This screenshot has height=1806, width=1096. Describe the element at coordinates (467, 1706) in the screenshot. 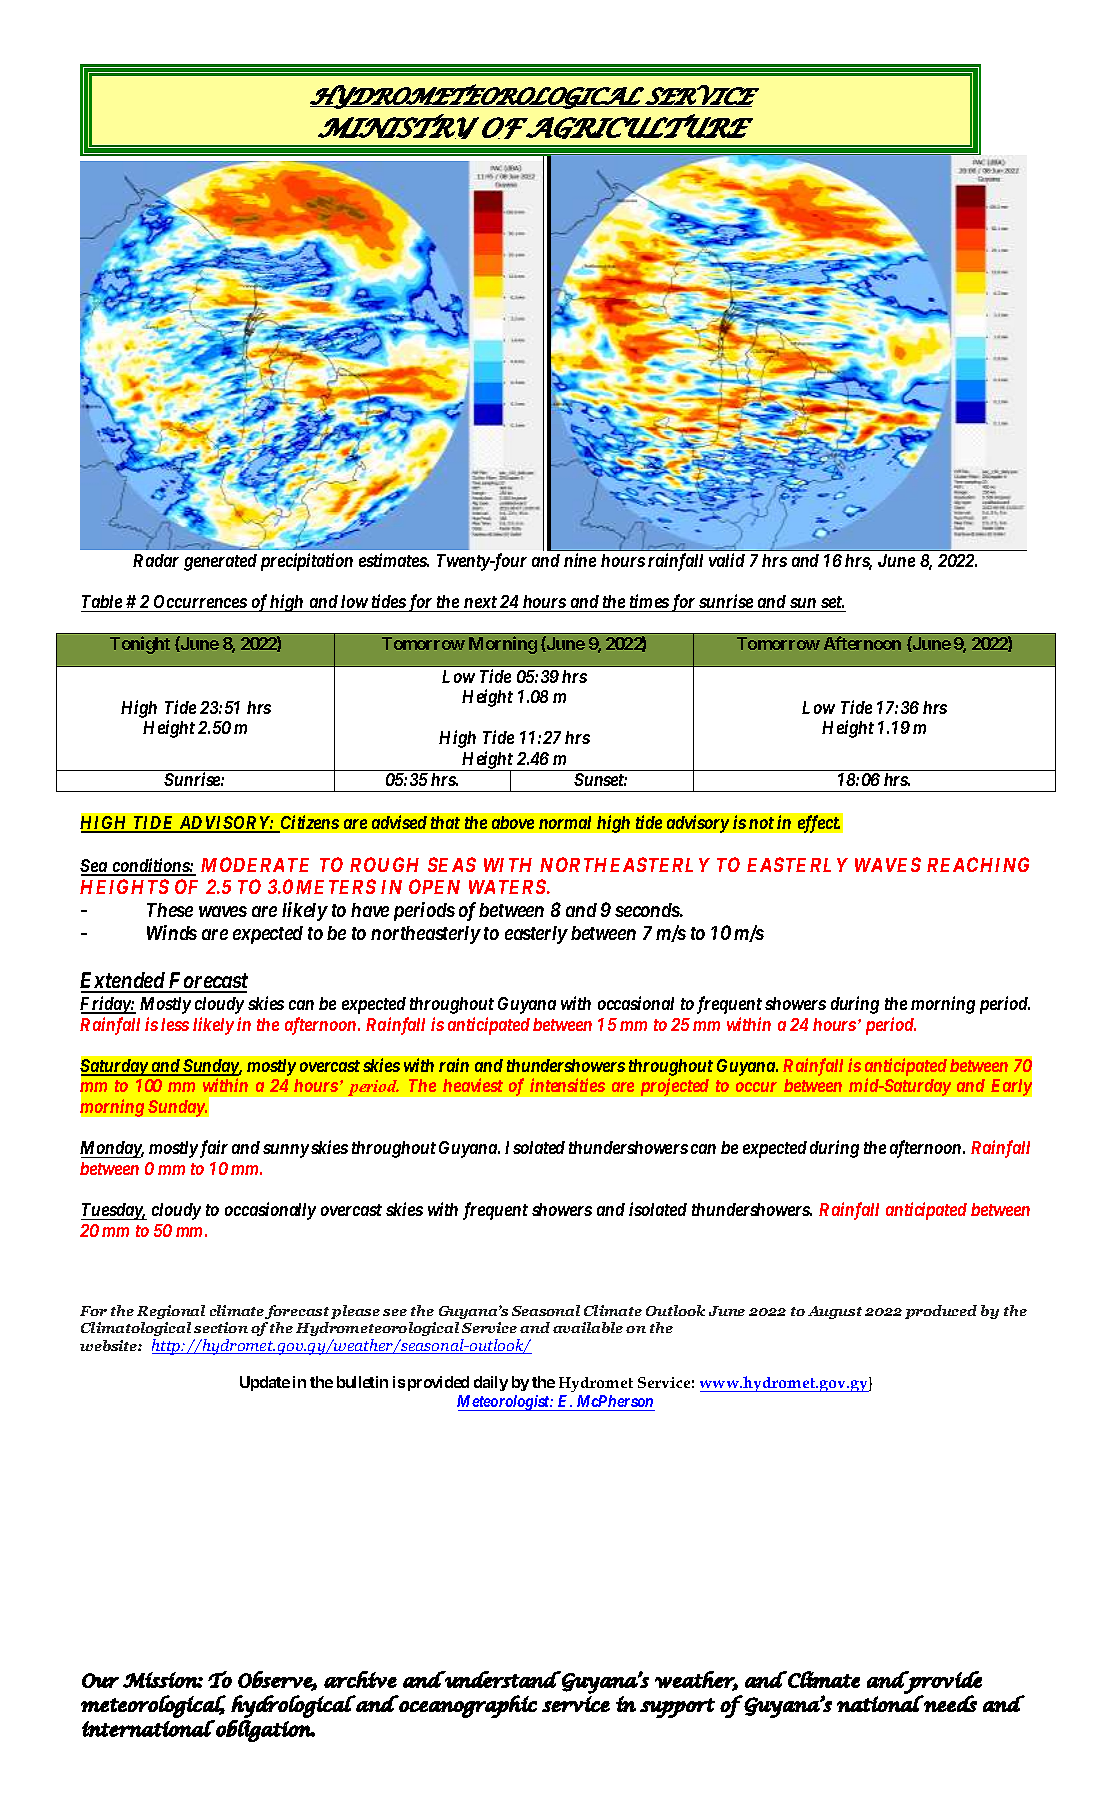

I see `oceanographic` at that location.
